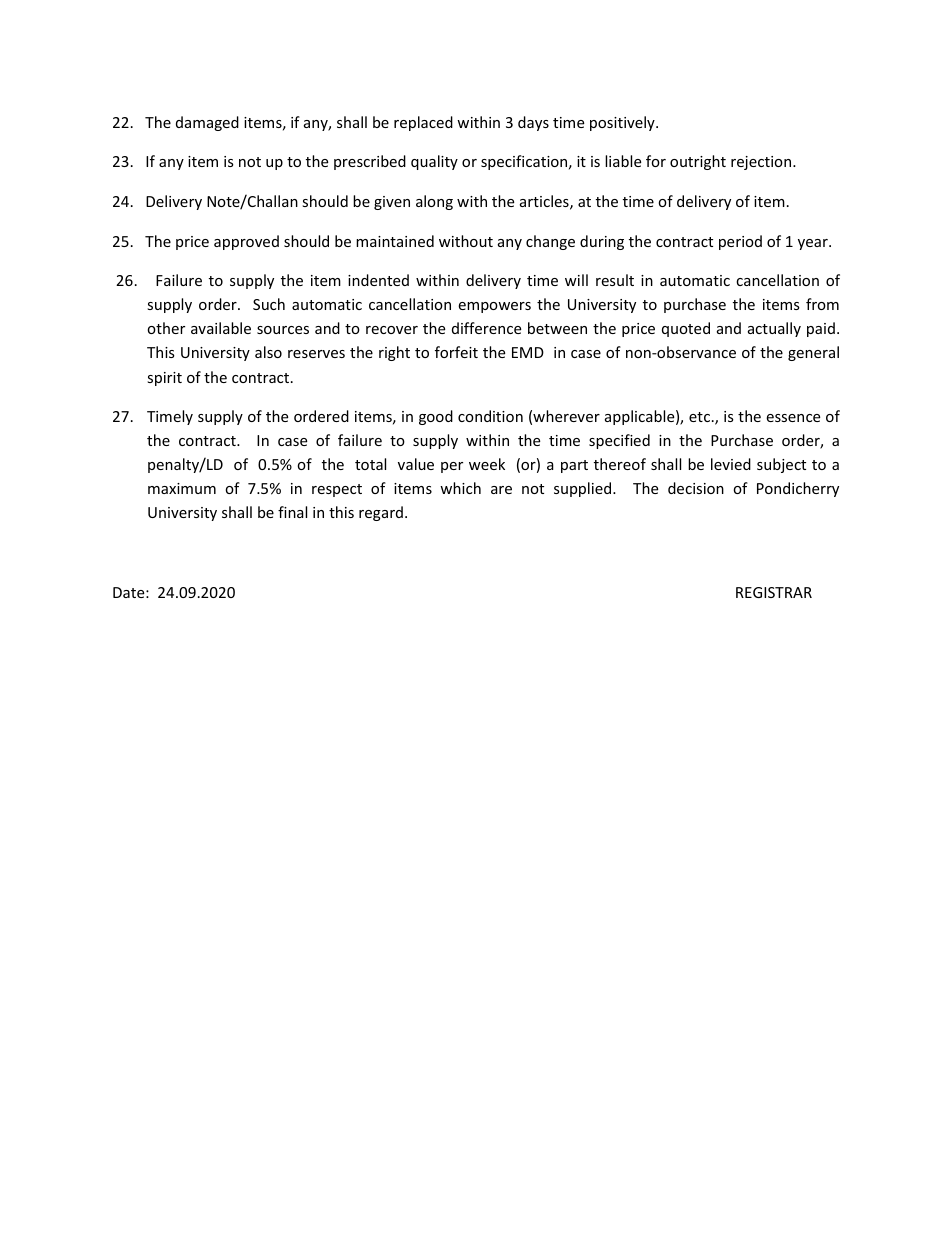 This page has width=952, height=1233. Describe the element at coordinates (494, 307) in the page. I see `empowers` at that location.
